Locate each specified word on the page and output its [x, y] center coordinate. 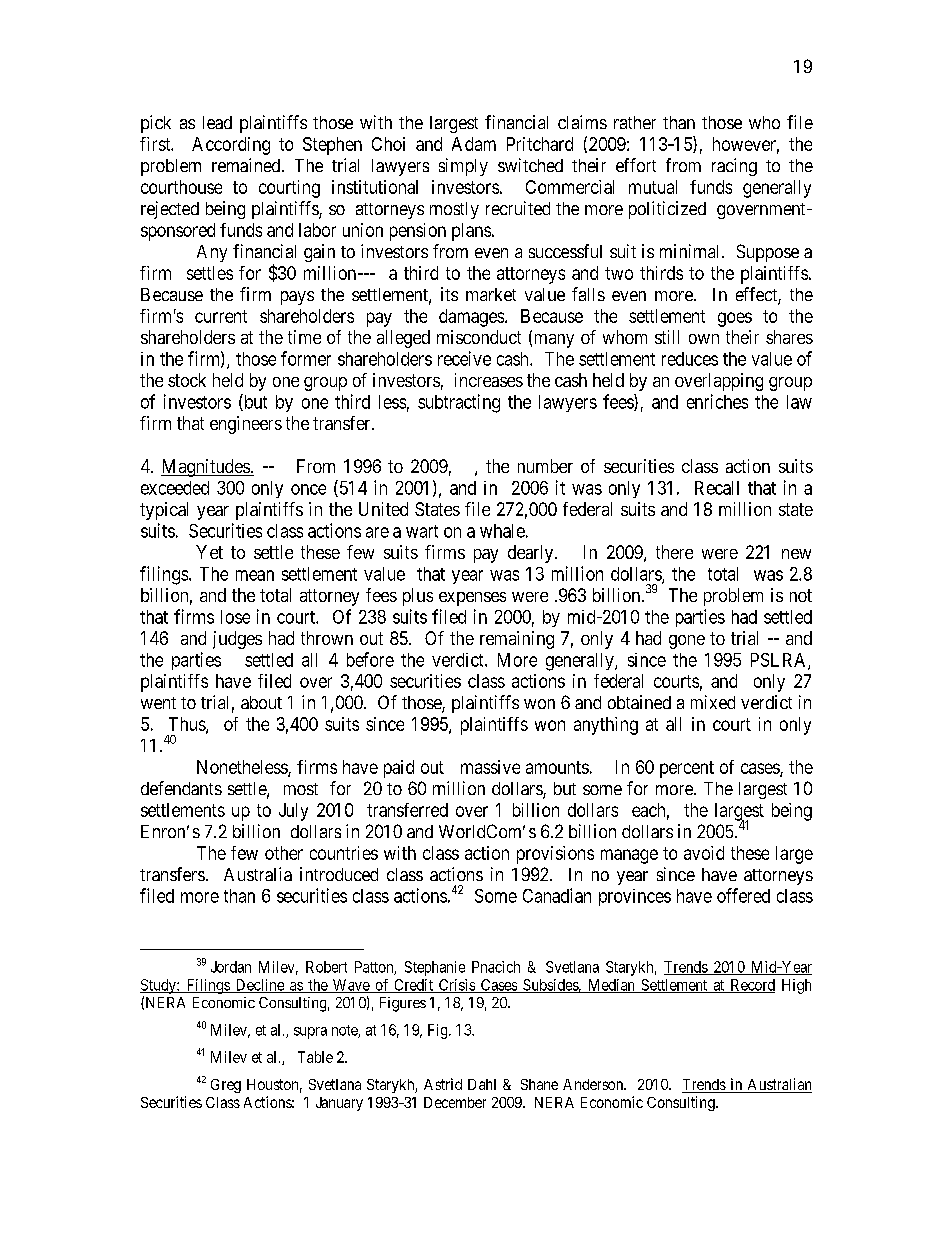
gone [687, 642]
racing [734, 167]
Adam [474, 144]
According [231, 146]
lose [235, 617]
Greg [226, 1086]
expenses [472, 599]
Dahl [482, 1084]
